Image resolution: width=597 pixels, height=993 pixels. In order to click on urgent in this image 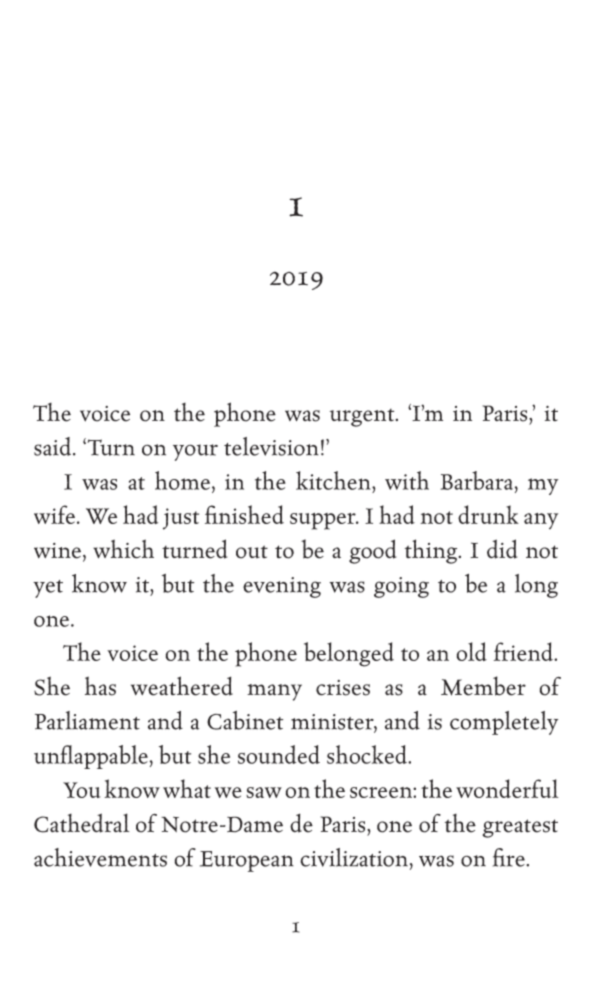, I will do `click(363, 417)`.
